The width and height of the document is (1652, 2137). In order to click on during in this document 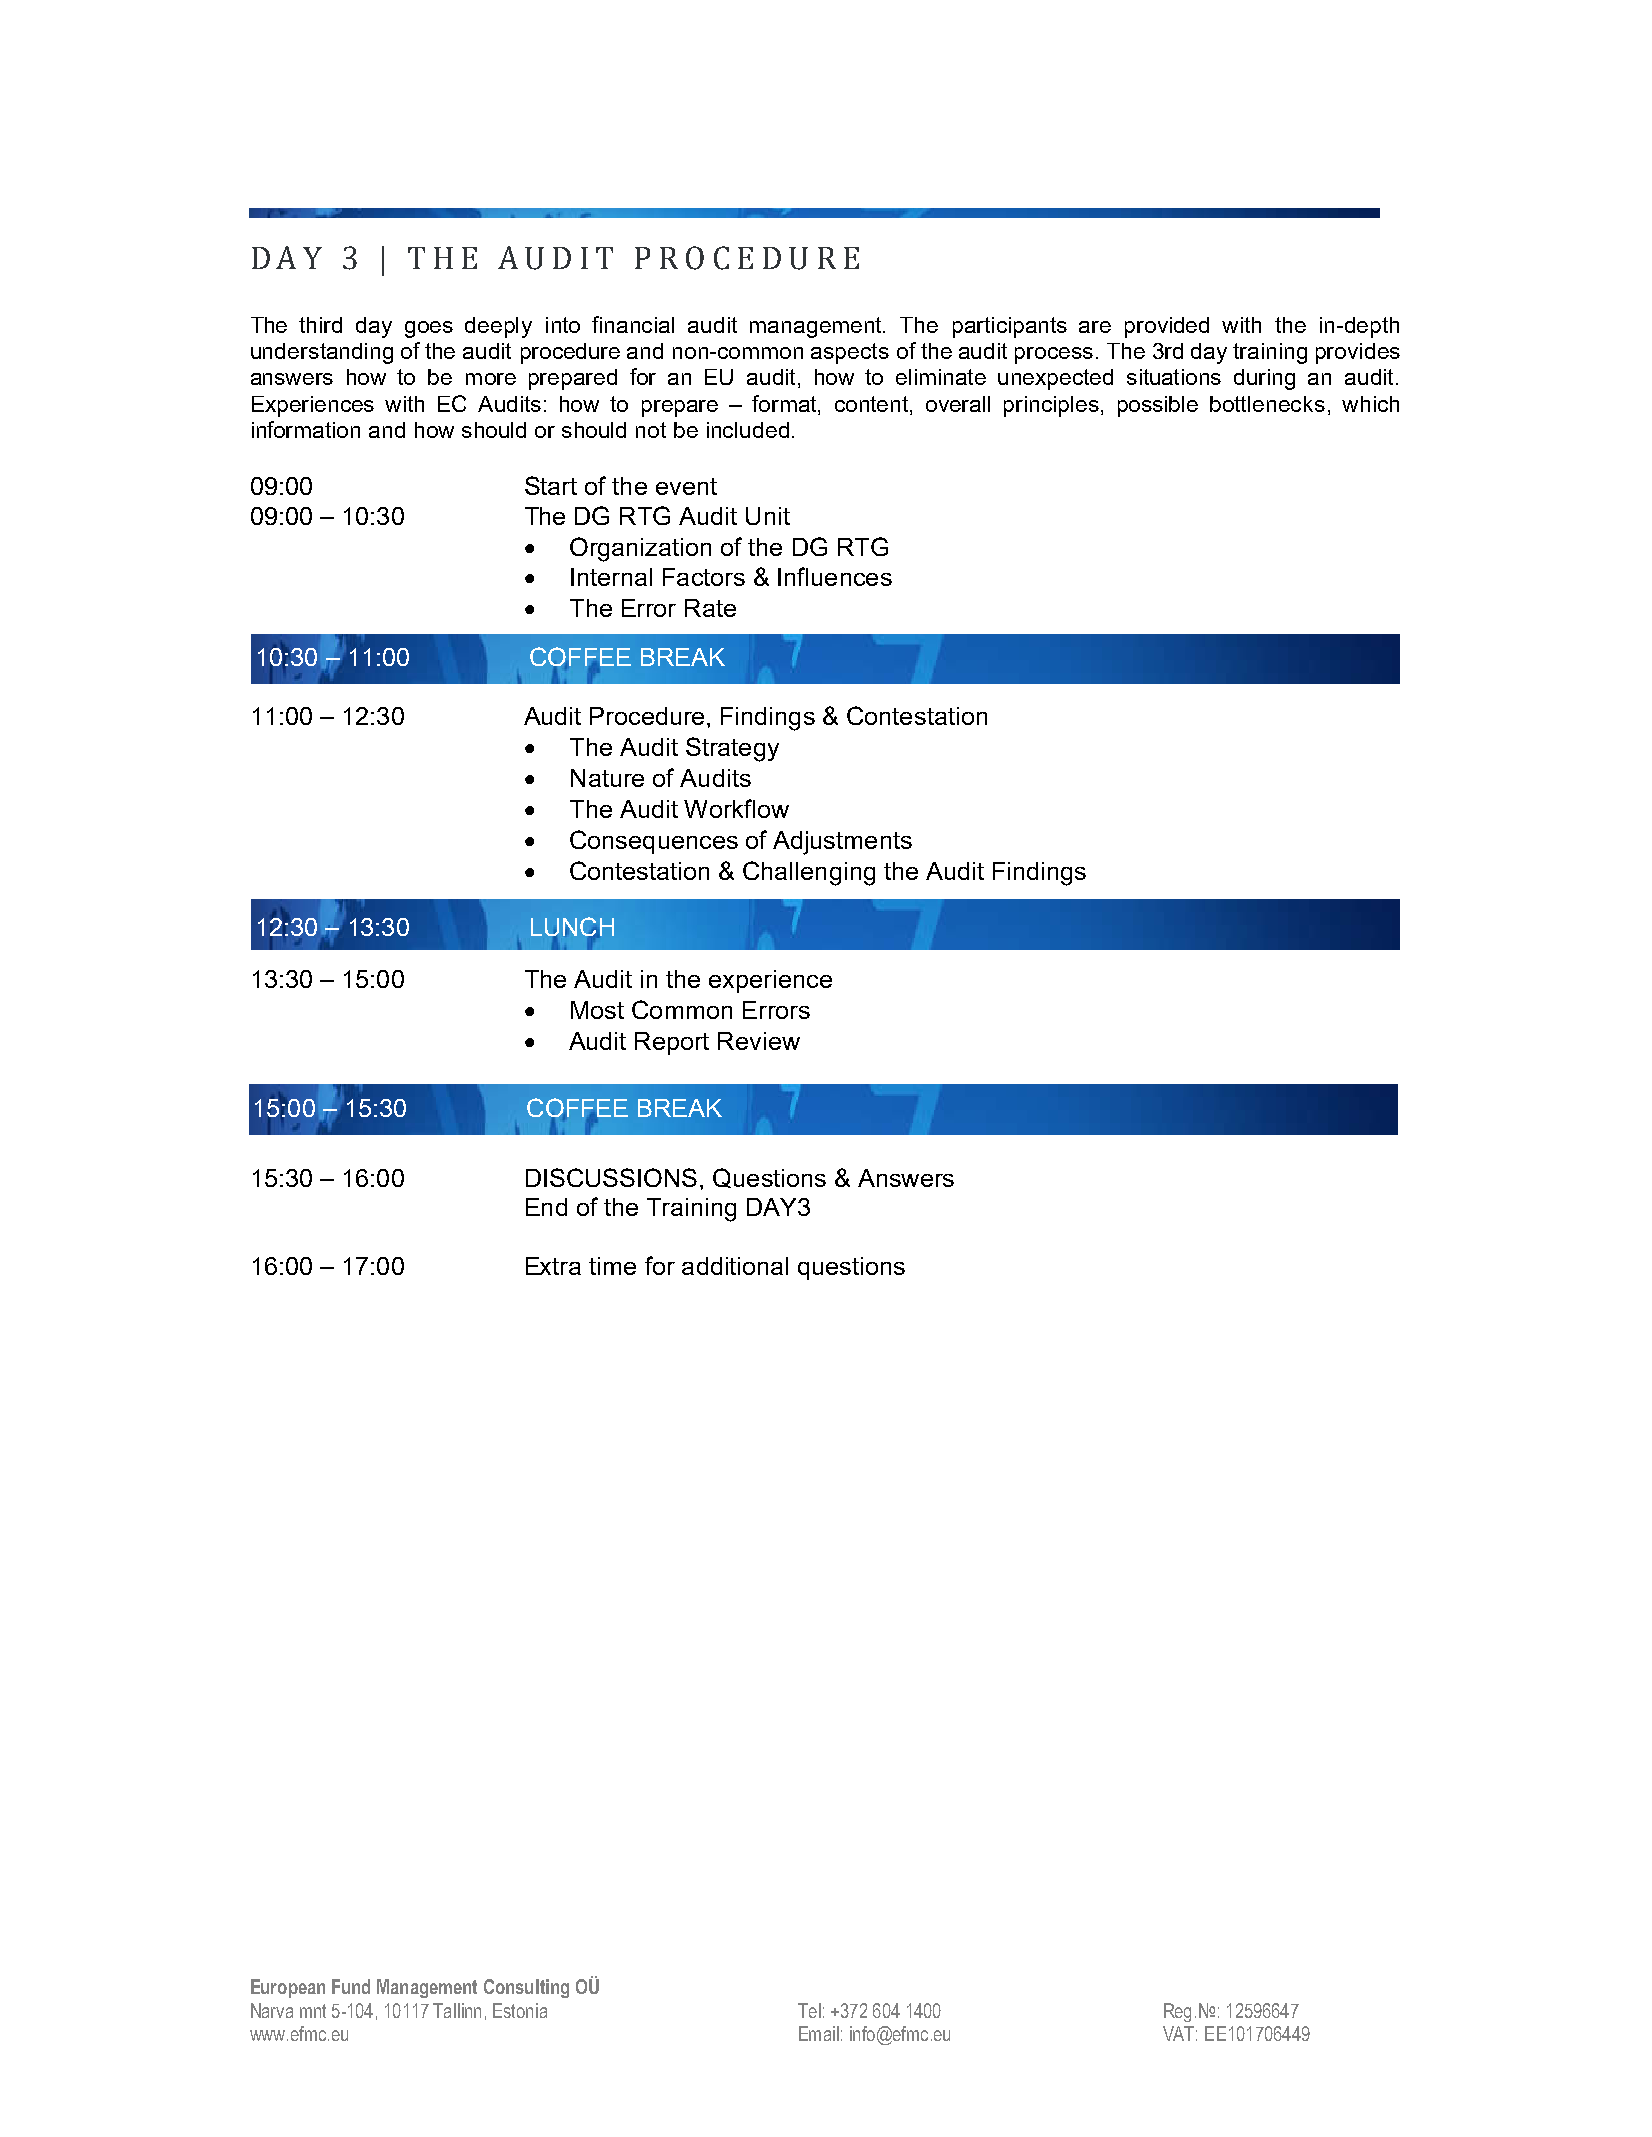, I will do `click(1264, 379)`.
